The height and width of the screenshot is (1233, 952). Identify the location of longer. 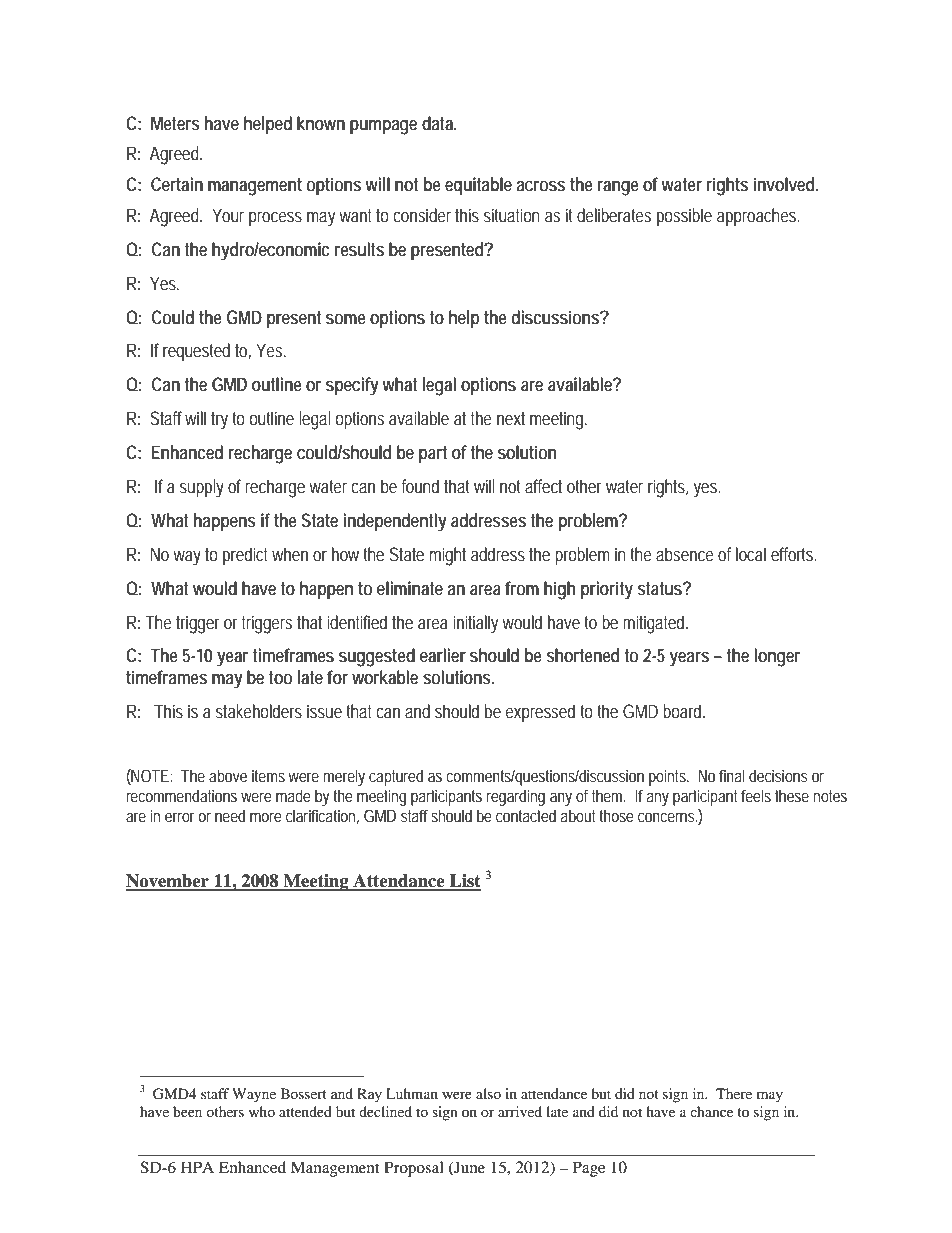
(777, 657).
